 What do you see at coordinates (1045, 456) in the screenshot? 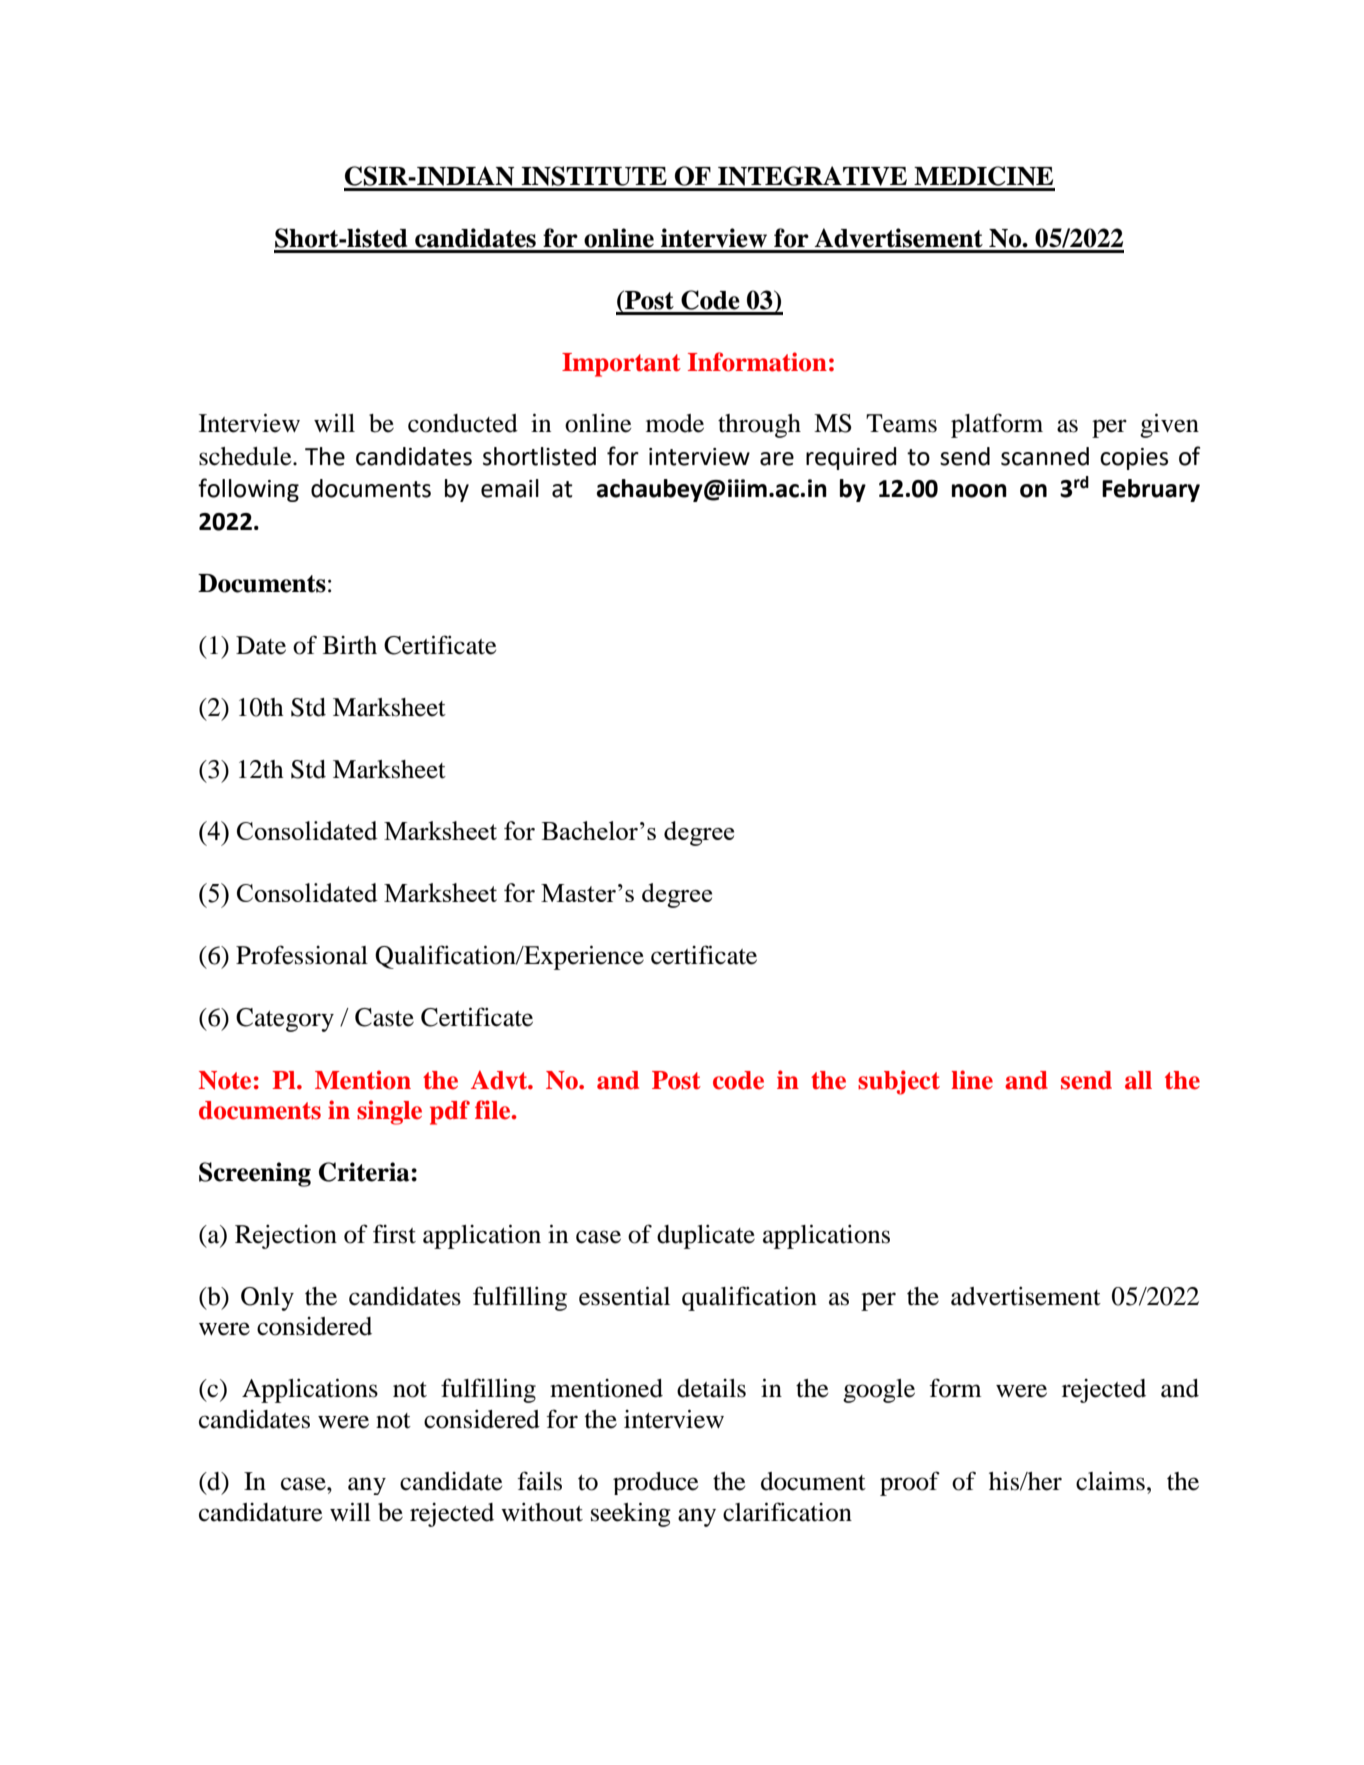
I see `scanned` at bounding box center [1045, 456].
